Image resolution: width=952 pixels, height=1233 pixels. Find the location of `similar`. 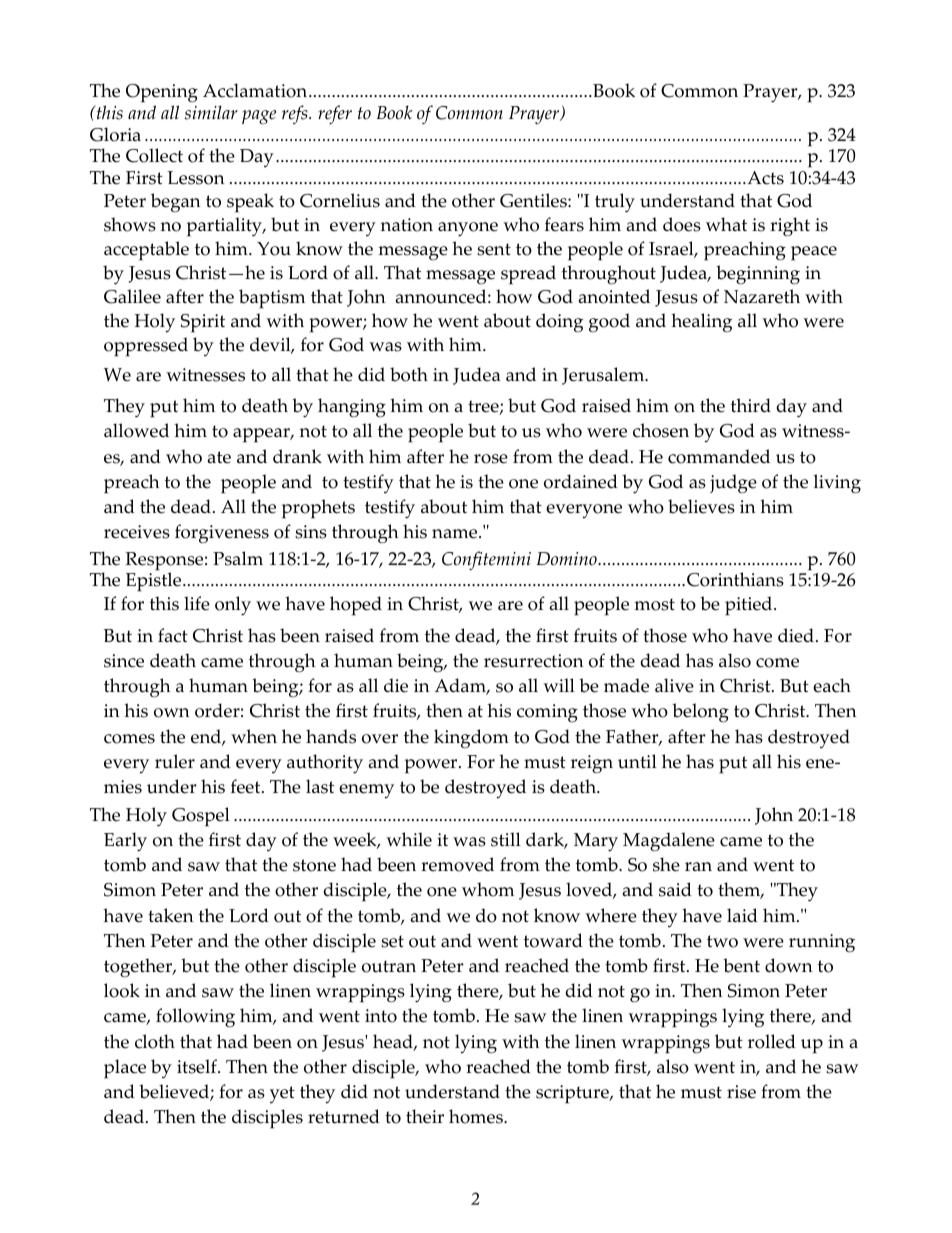

similar is located at coordinates (211, 112).
